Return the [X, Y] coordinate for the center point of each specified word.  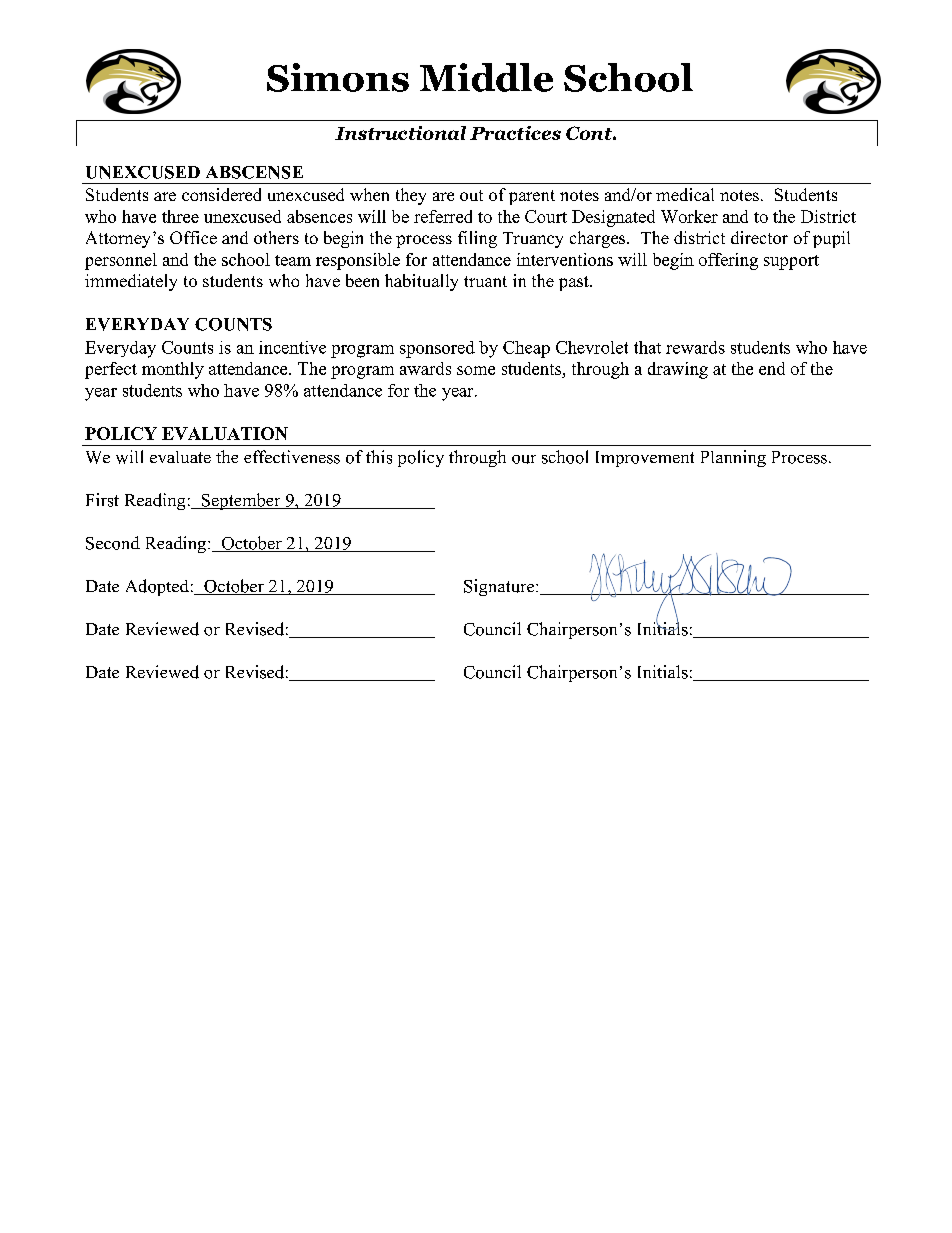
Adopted [157, 587]
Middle [486, 77]
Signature [500, 587]
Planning [733, 458]
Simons [338, 77]
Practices [515, 133]
